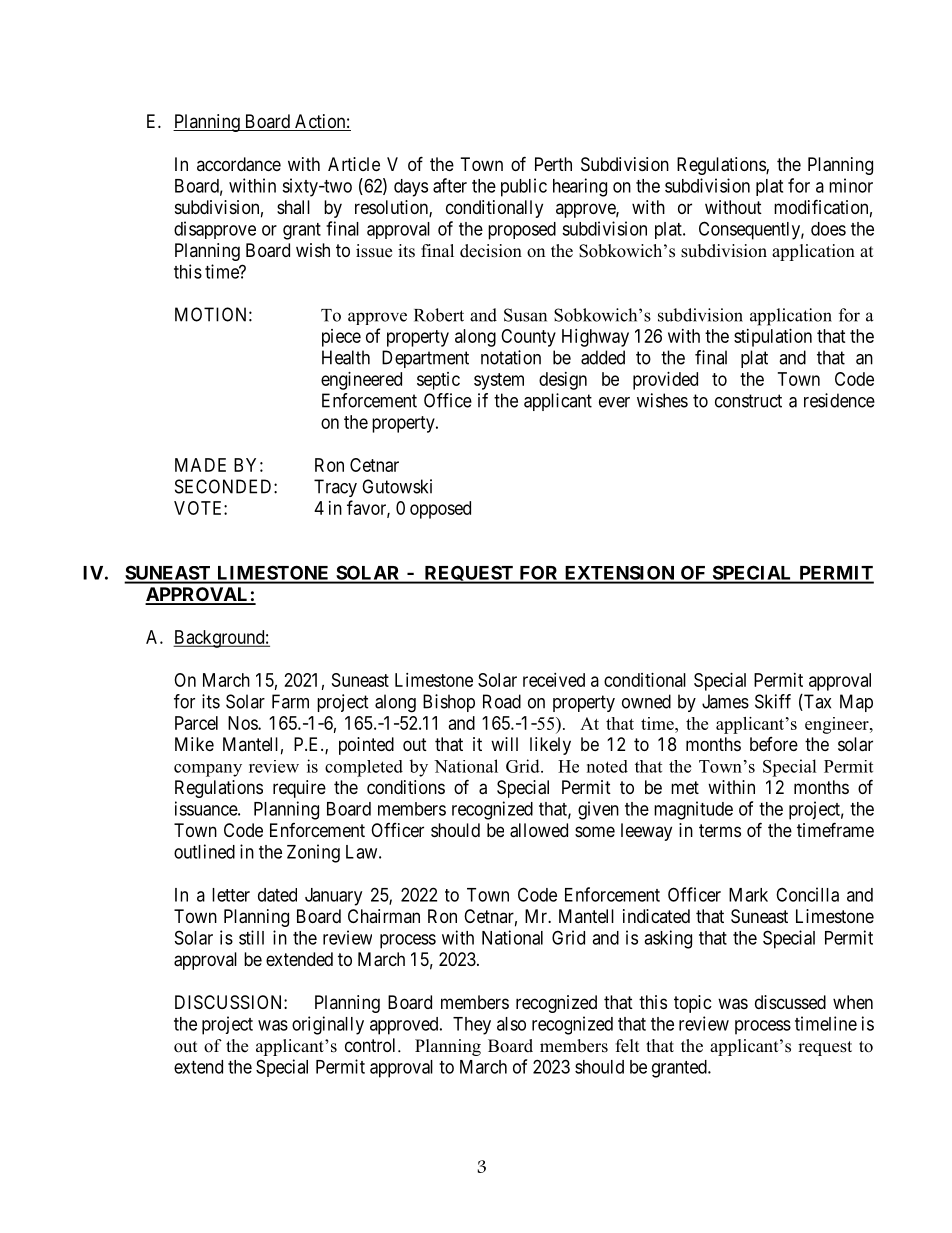  What do you see at coordinates (511, 1024) in the image?
I see `also` at bounding box center [511, 1024].
